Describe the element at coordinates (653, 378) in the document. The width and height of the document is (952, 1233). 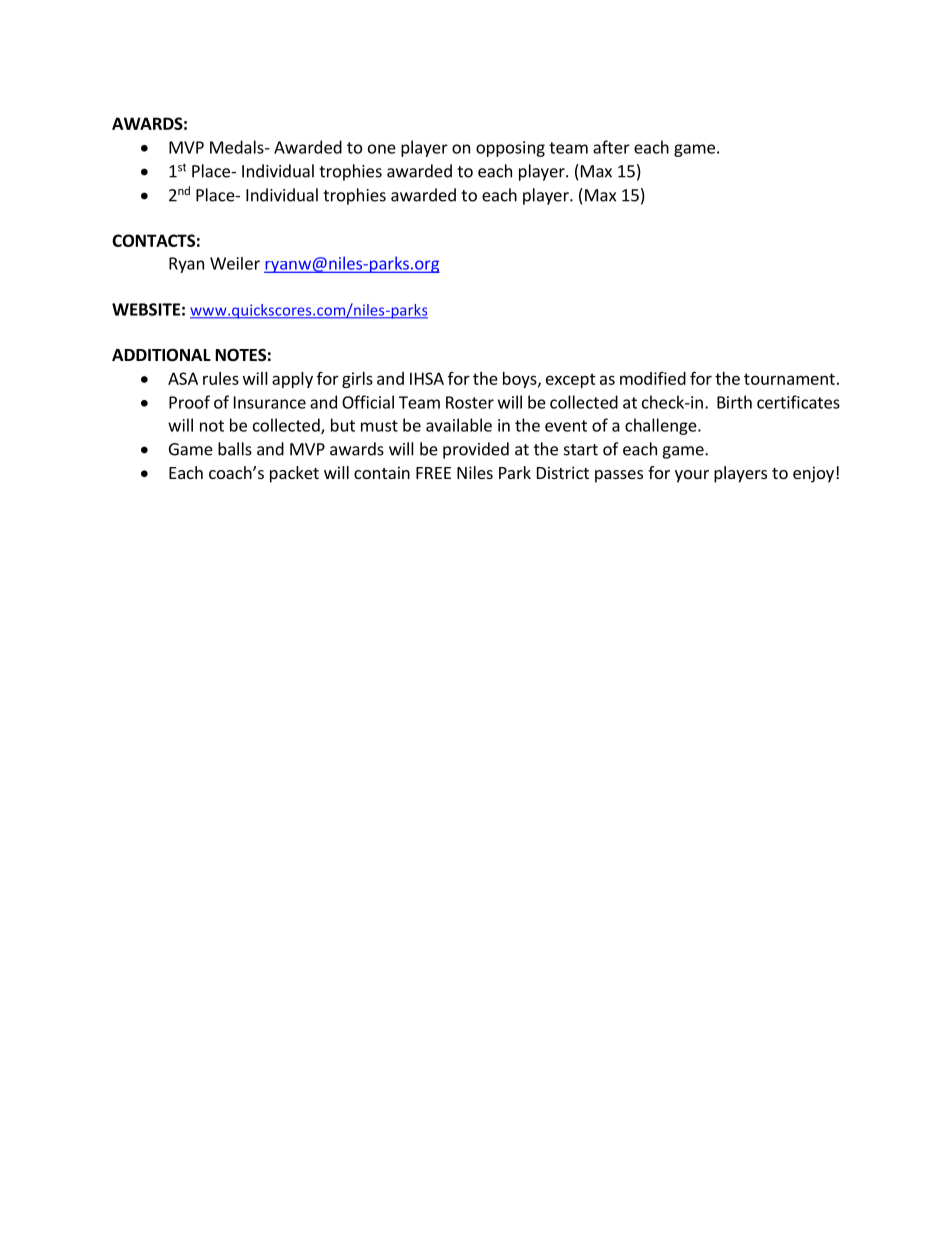
I see `modified` at that location.
